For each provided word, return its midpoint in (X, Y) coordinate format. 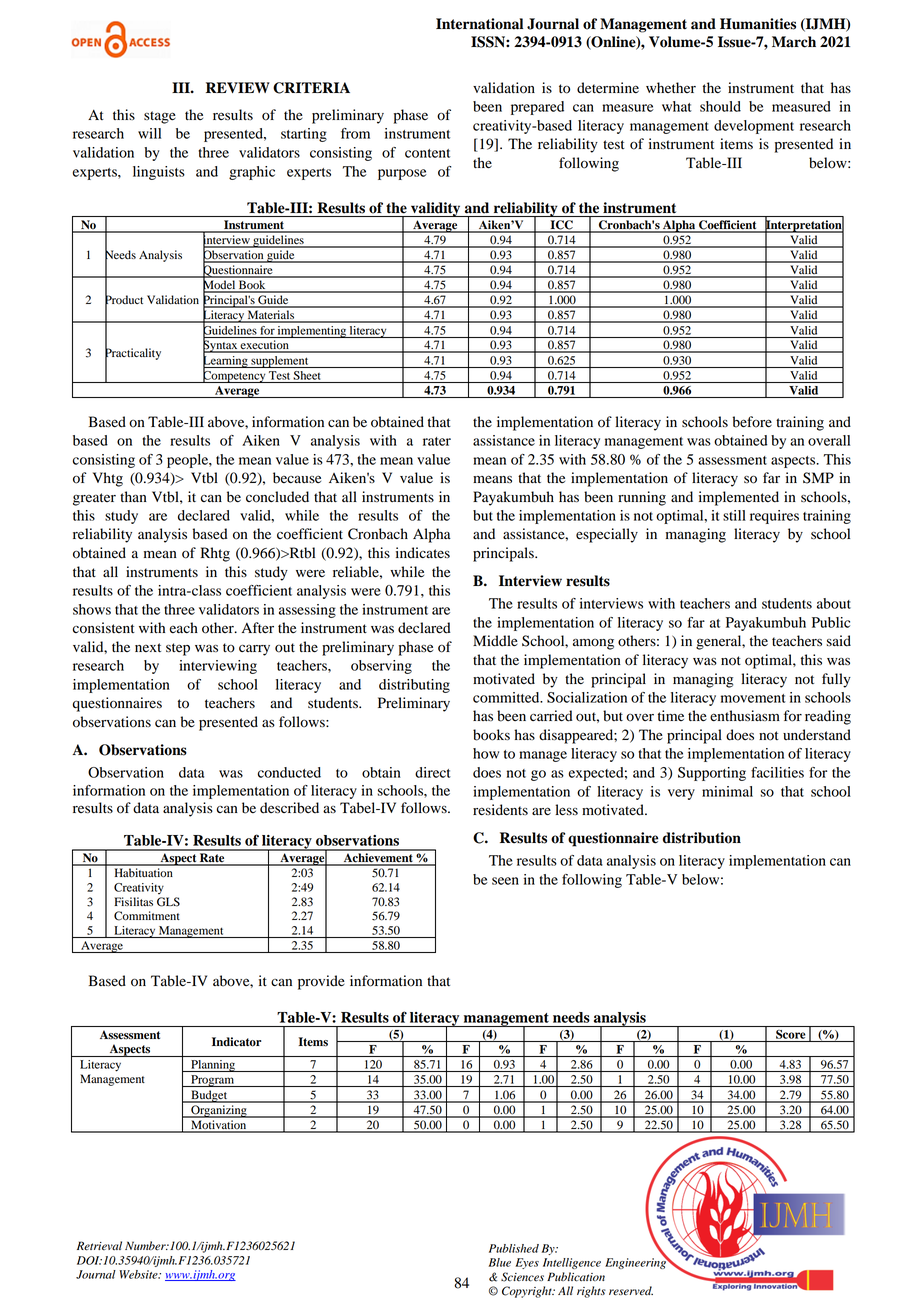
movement (753, 698)
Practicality (133, 354)
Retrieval (99, 1246)
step (178, 649)
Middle (495, 641)
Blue (500, 1262)
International (479, 24)
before (752, 422)
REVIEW (238, 87)
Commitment (147, 916)
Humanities (758, 24)
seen (505, 881)
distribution (702, 838)
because (297, 478)
